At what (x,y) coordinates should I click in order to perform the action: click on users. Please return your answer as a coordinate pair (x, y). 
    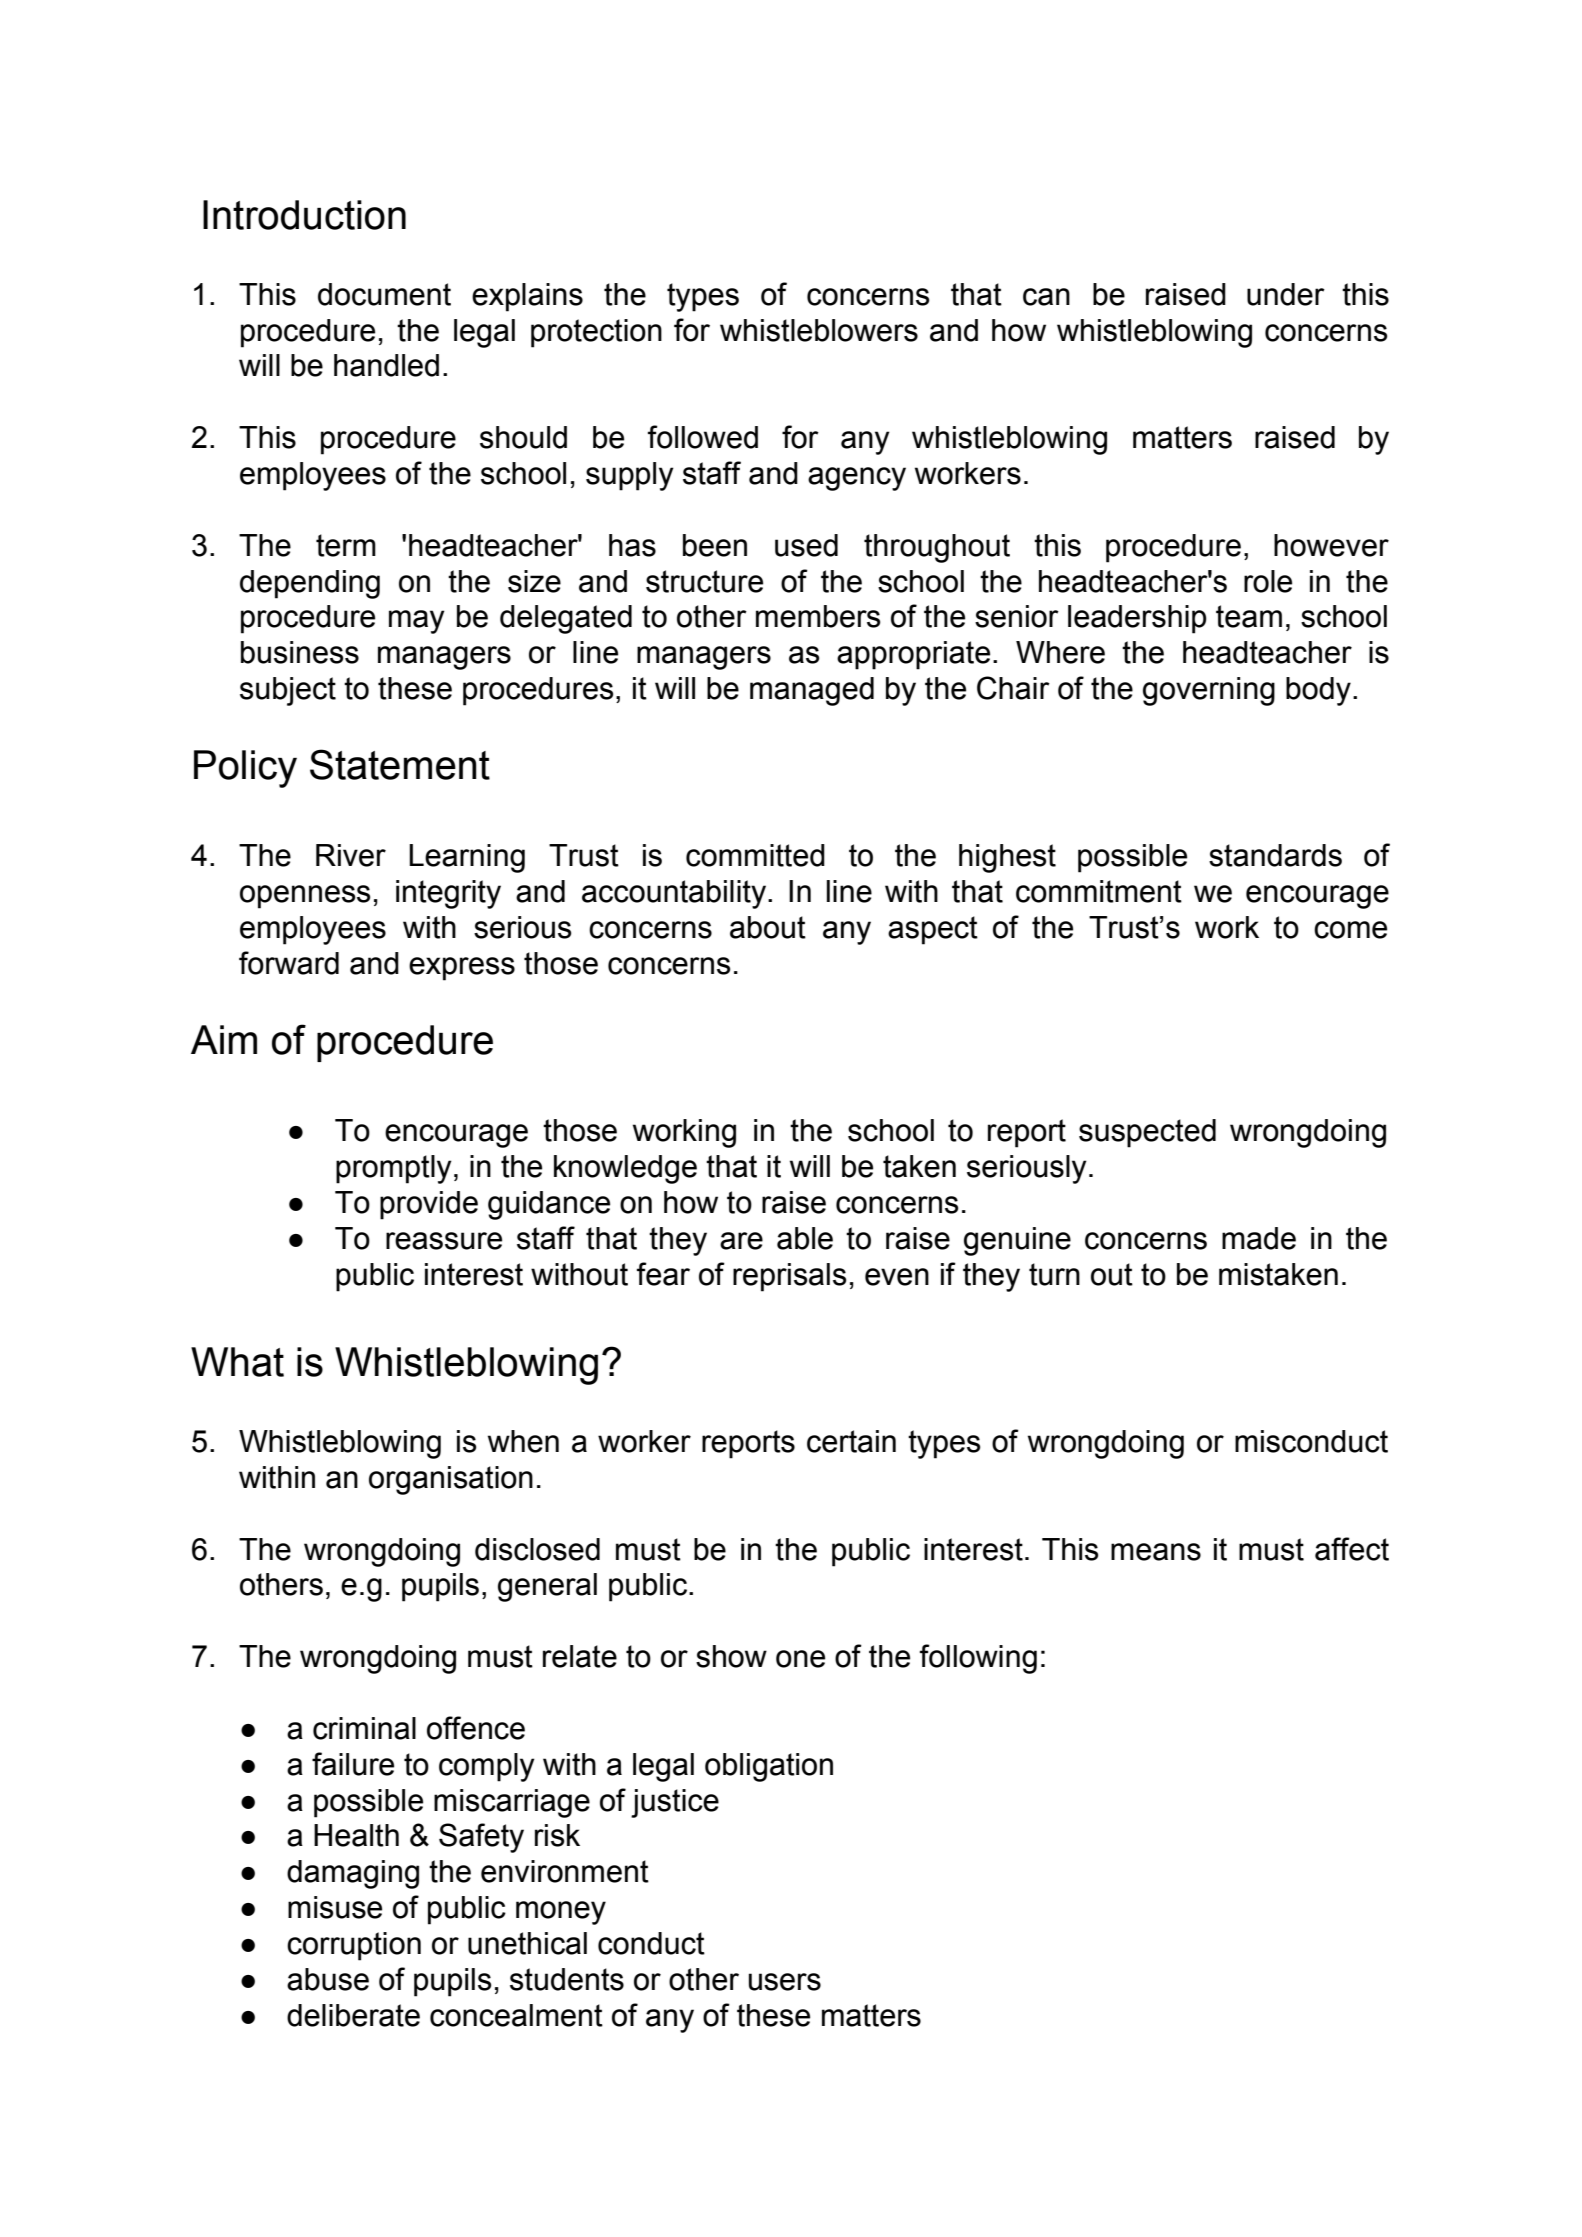
    Looking at the image, I should click on (785, 1982).
